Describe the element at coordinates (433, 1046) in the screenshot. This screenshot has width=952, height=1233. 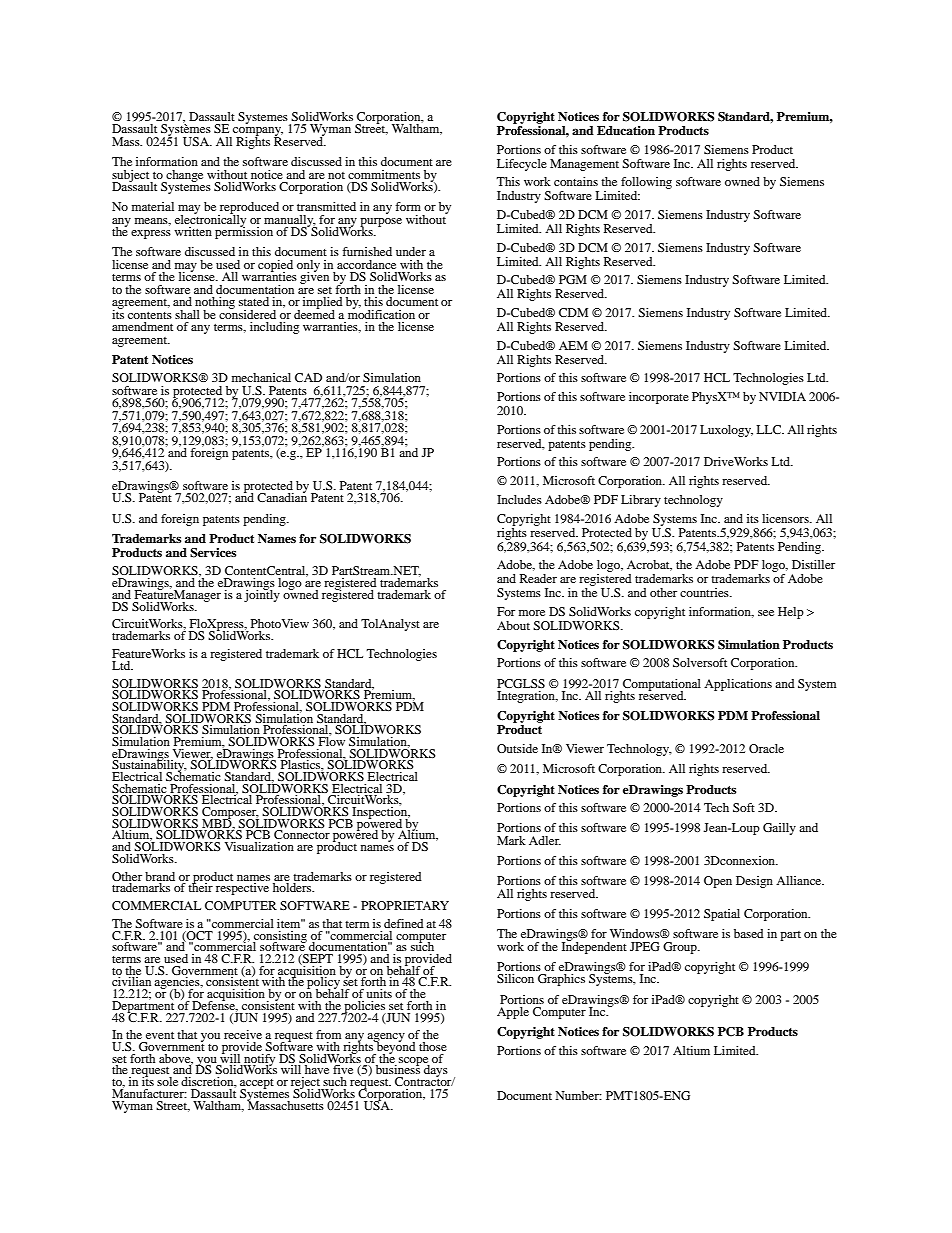
I see `those` at that location.
